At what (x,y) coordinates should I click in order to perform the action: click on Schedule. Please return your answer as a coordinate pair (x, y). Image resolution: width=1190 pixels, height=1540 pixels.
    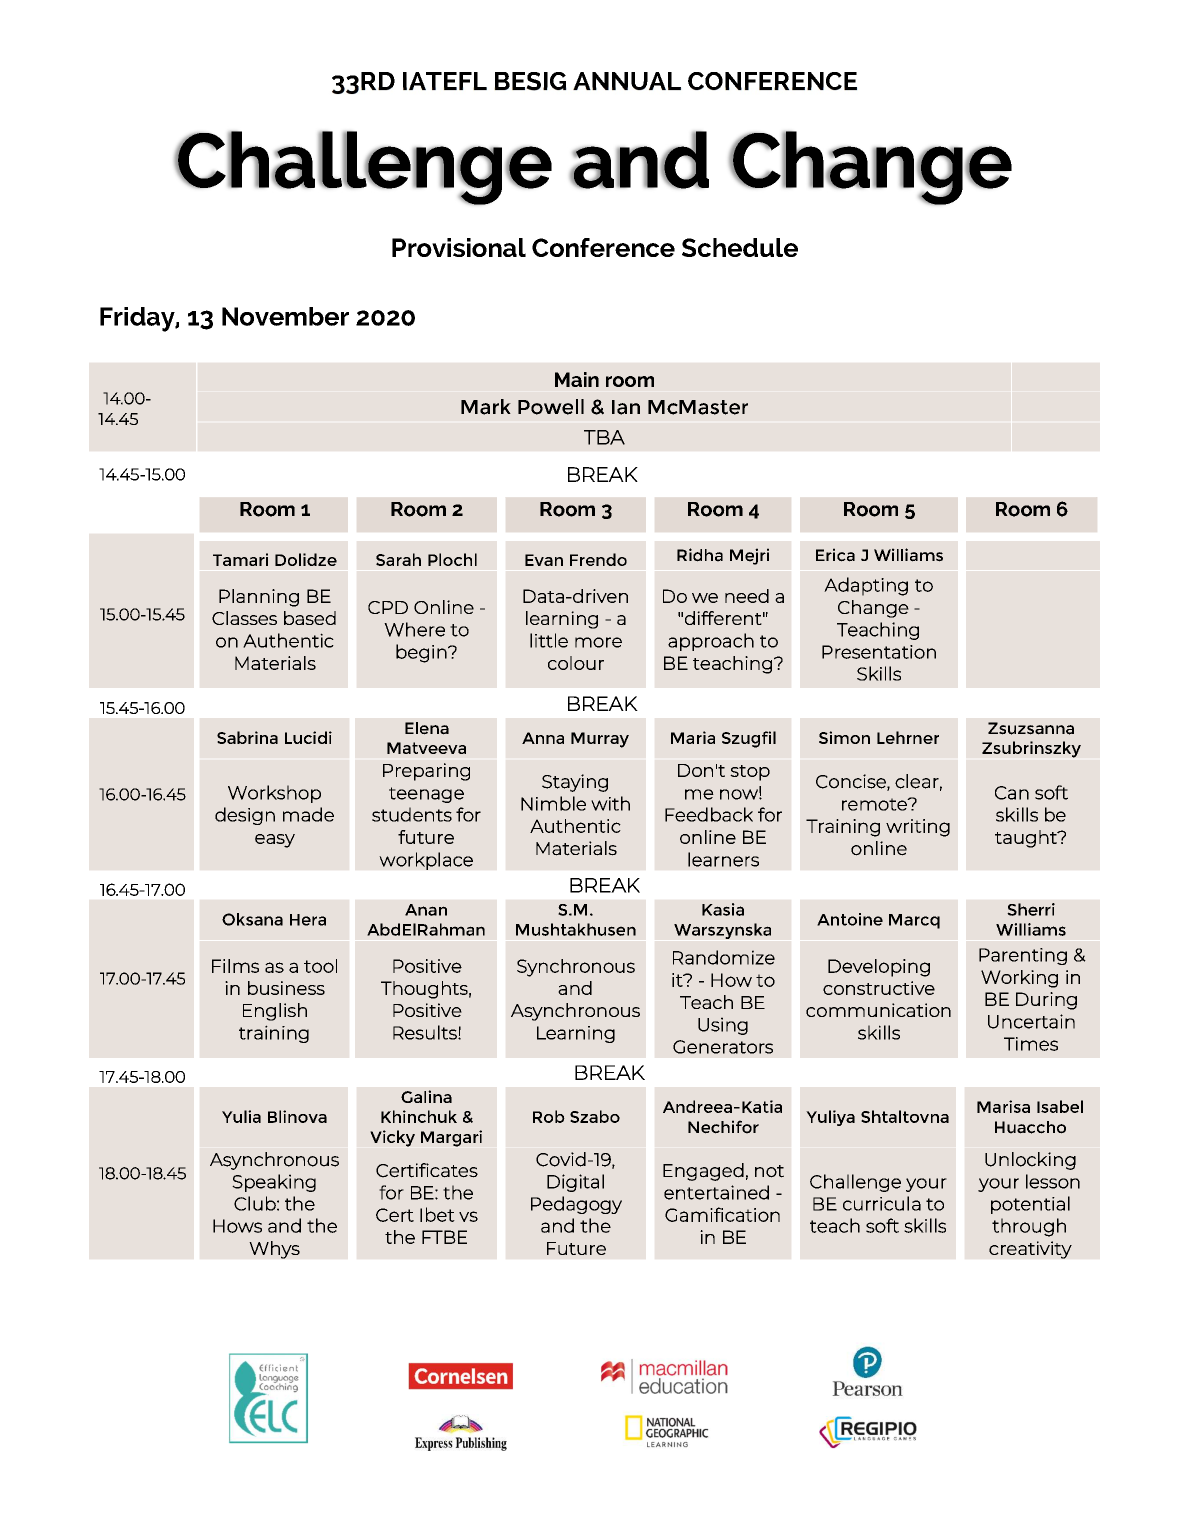
    Looking at the image, I should click on (740, 247).
